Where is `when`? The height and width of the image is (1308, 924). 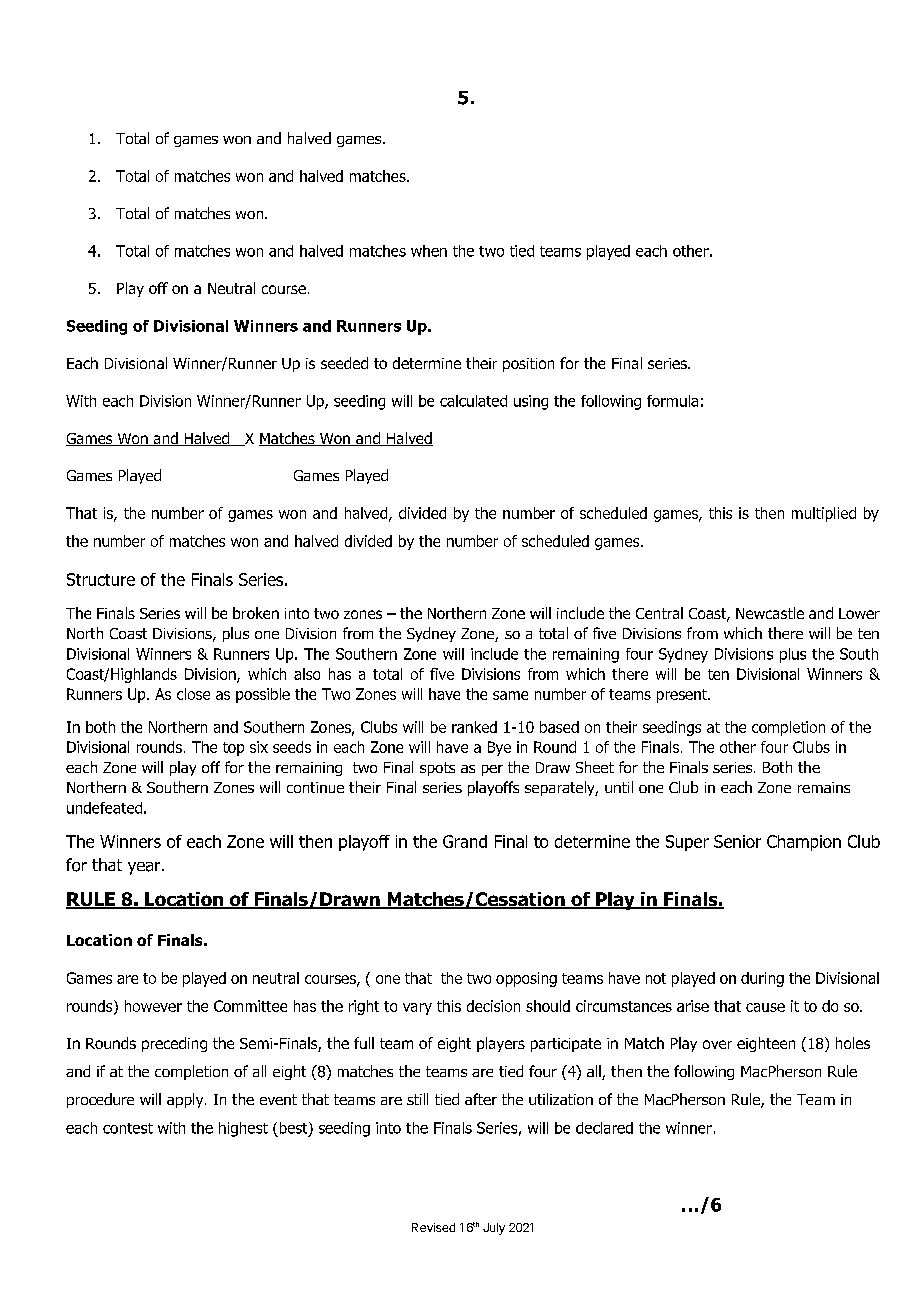
when is located at coordinates (429, 251).
